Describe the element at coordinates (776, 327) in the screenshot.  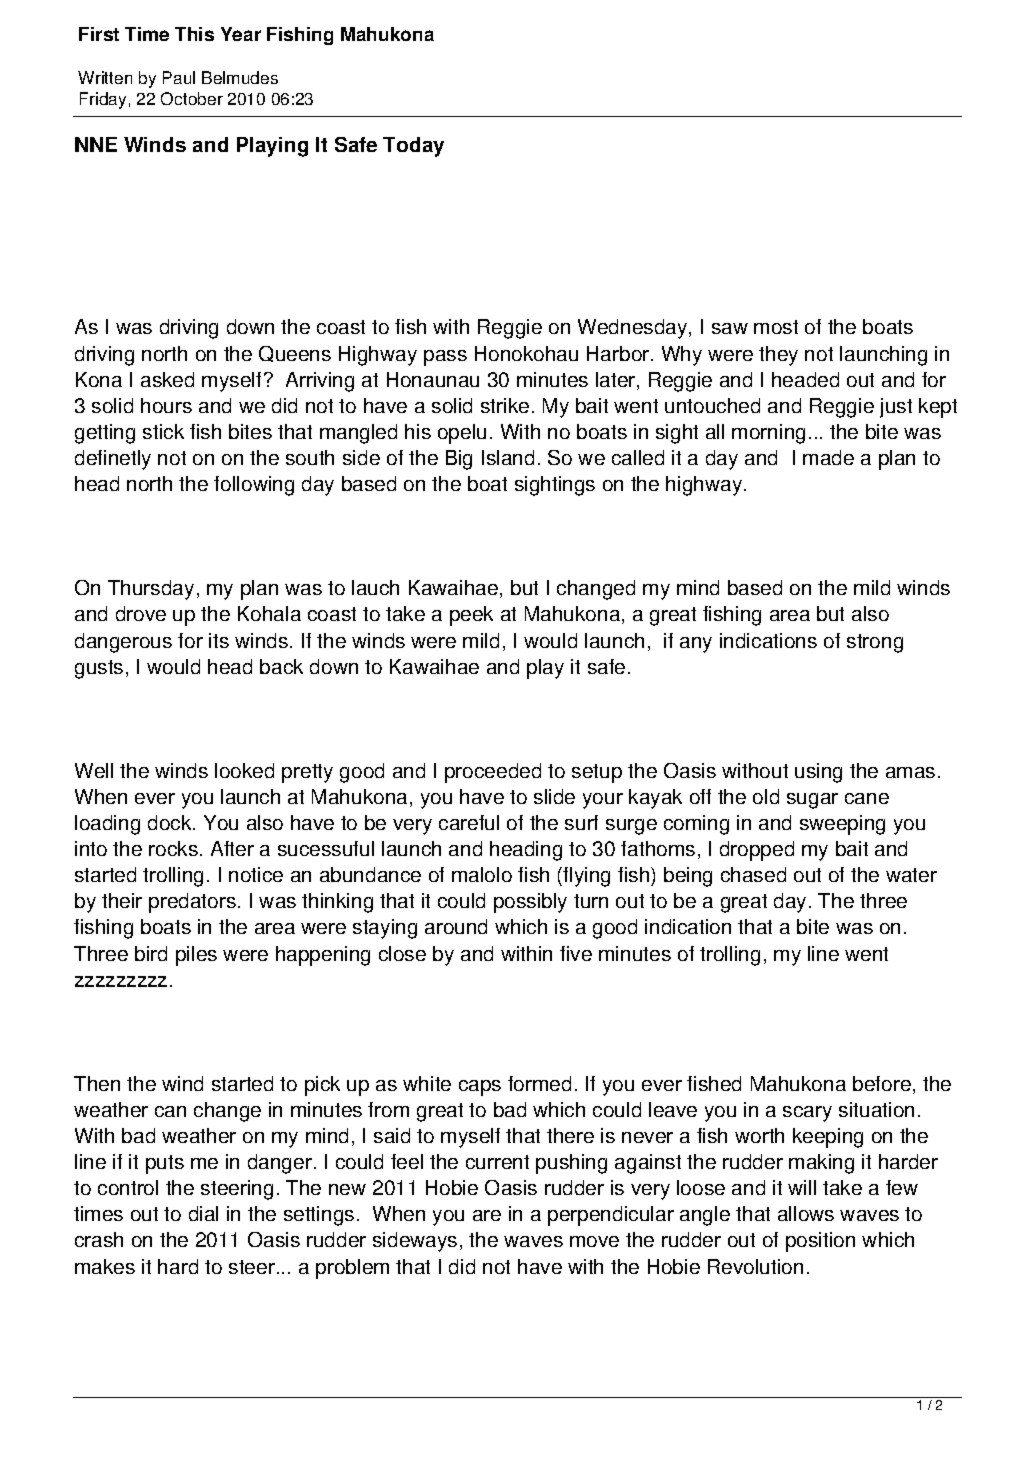
I see `most` at that location.
